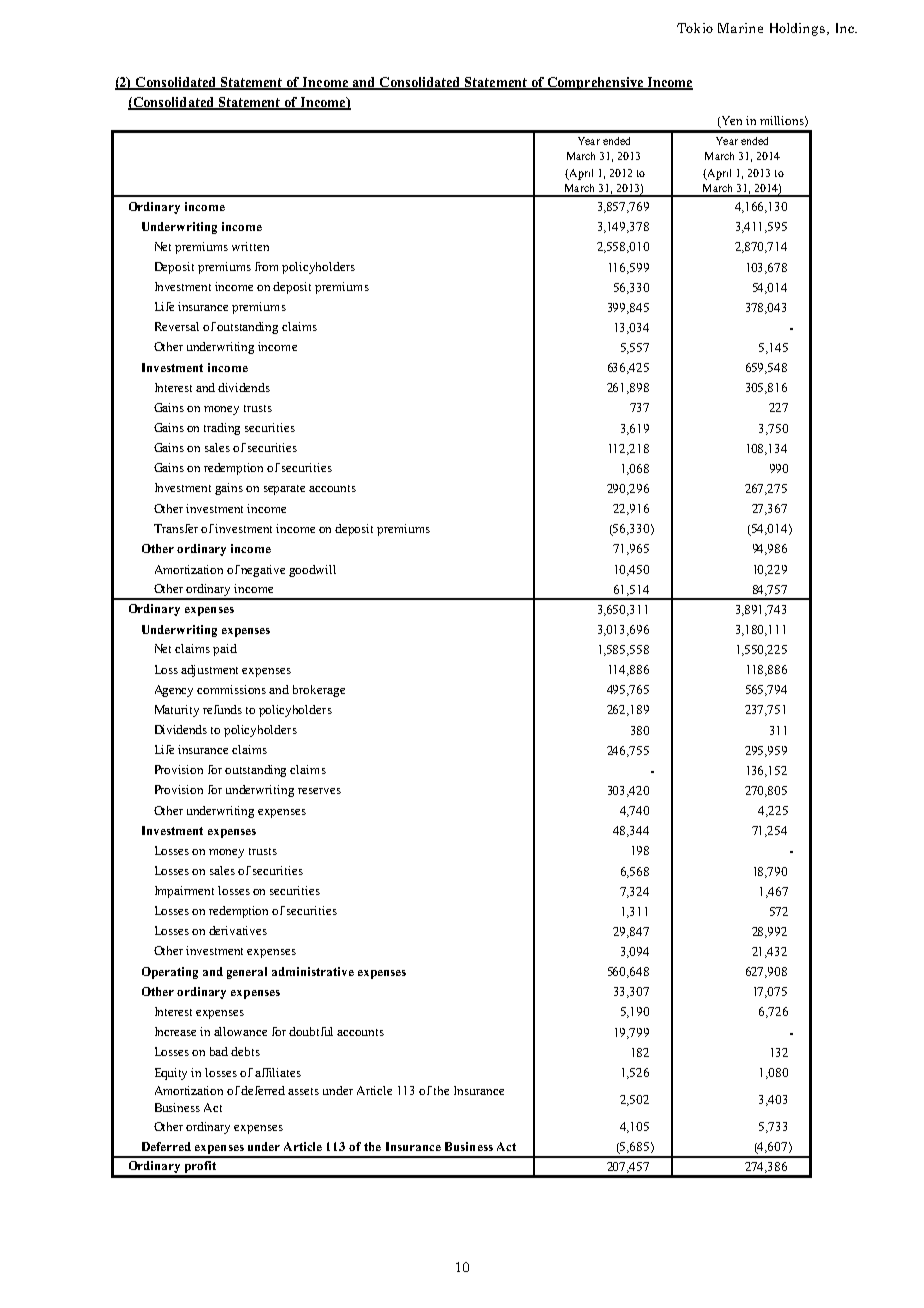  What do you see at coordinates (595, 83) in the screenshot?
I see `Comprehensive` at bounding box center [595, 83].
